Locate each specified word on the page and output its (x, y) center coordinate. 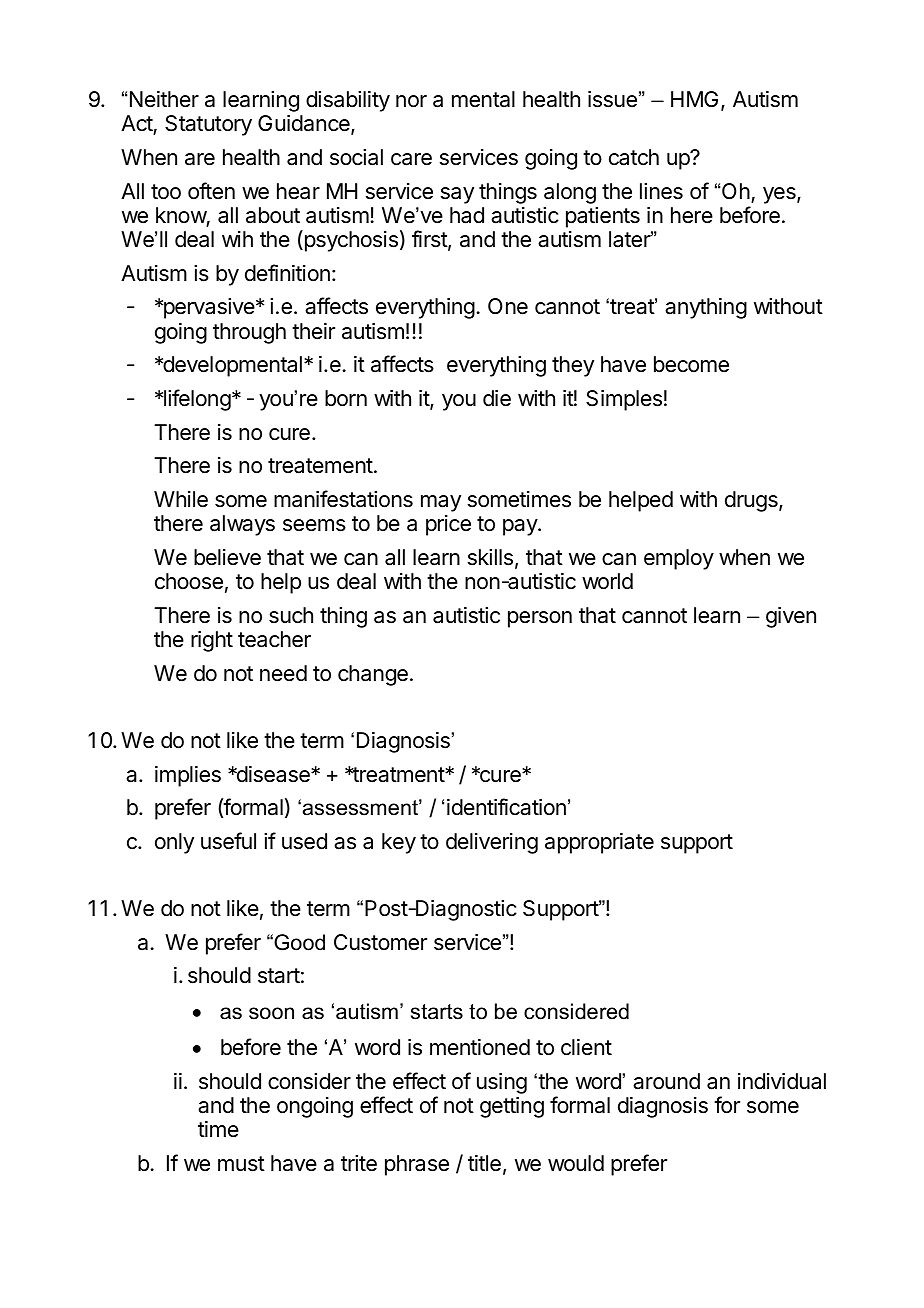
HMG (694, 99)
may (441, 503)
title (484, 1163)
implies (188, 776)
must (241, 1164)
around (666, 1081)
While (181, 499)
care (411, 159)
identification (506, 807)
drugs (752, 501)
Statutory (208, 125)
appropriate (599, 843)
